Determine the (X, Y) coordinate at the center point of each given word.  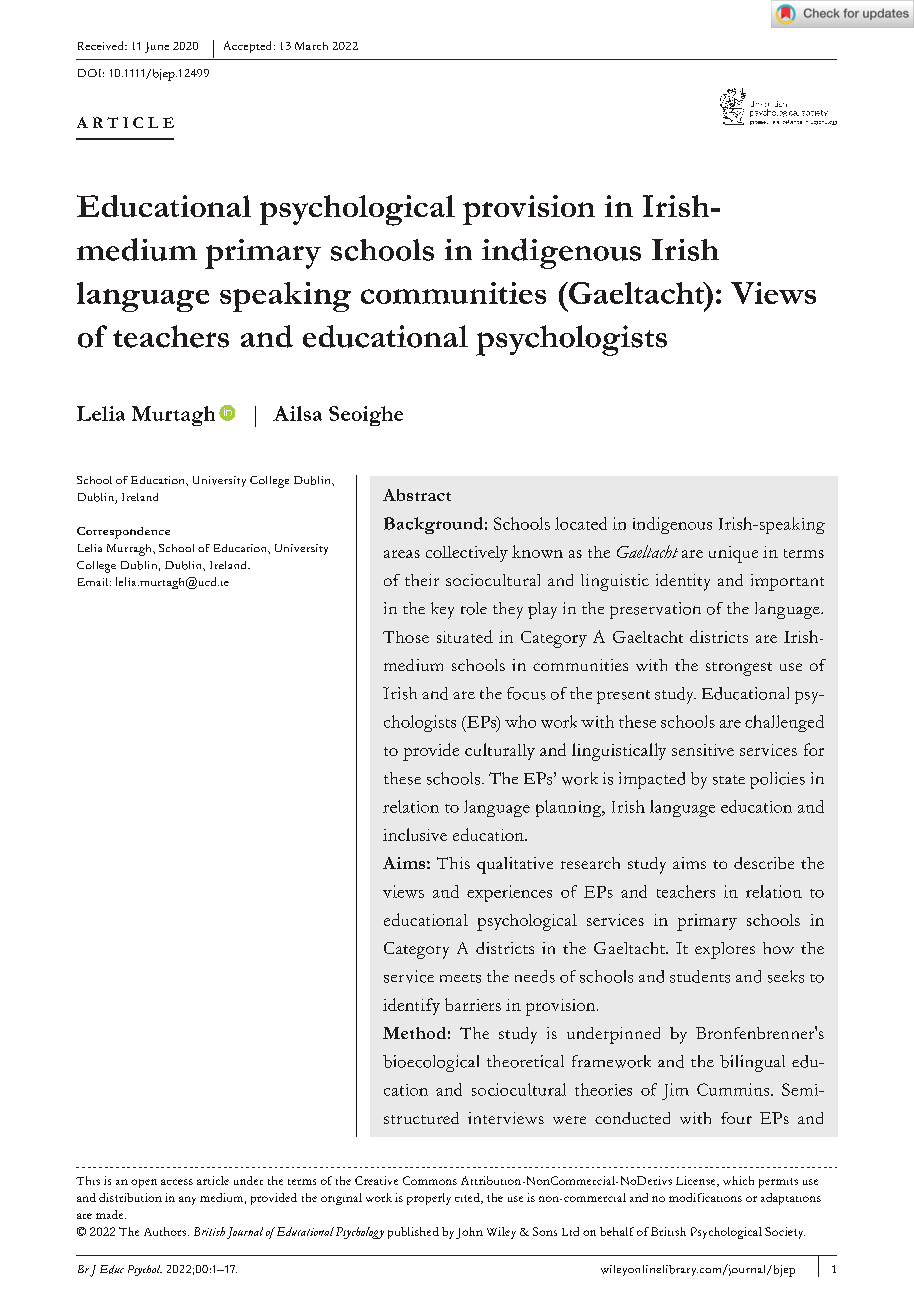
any (187, 1200)
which (738, 1180)
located (581, 523)
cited (468, 1198)
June (157, 47)
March (311, 46)
